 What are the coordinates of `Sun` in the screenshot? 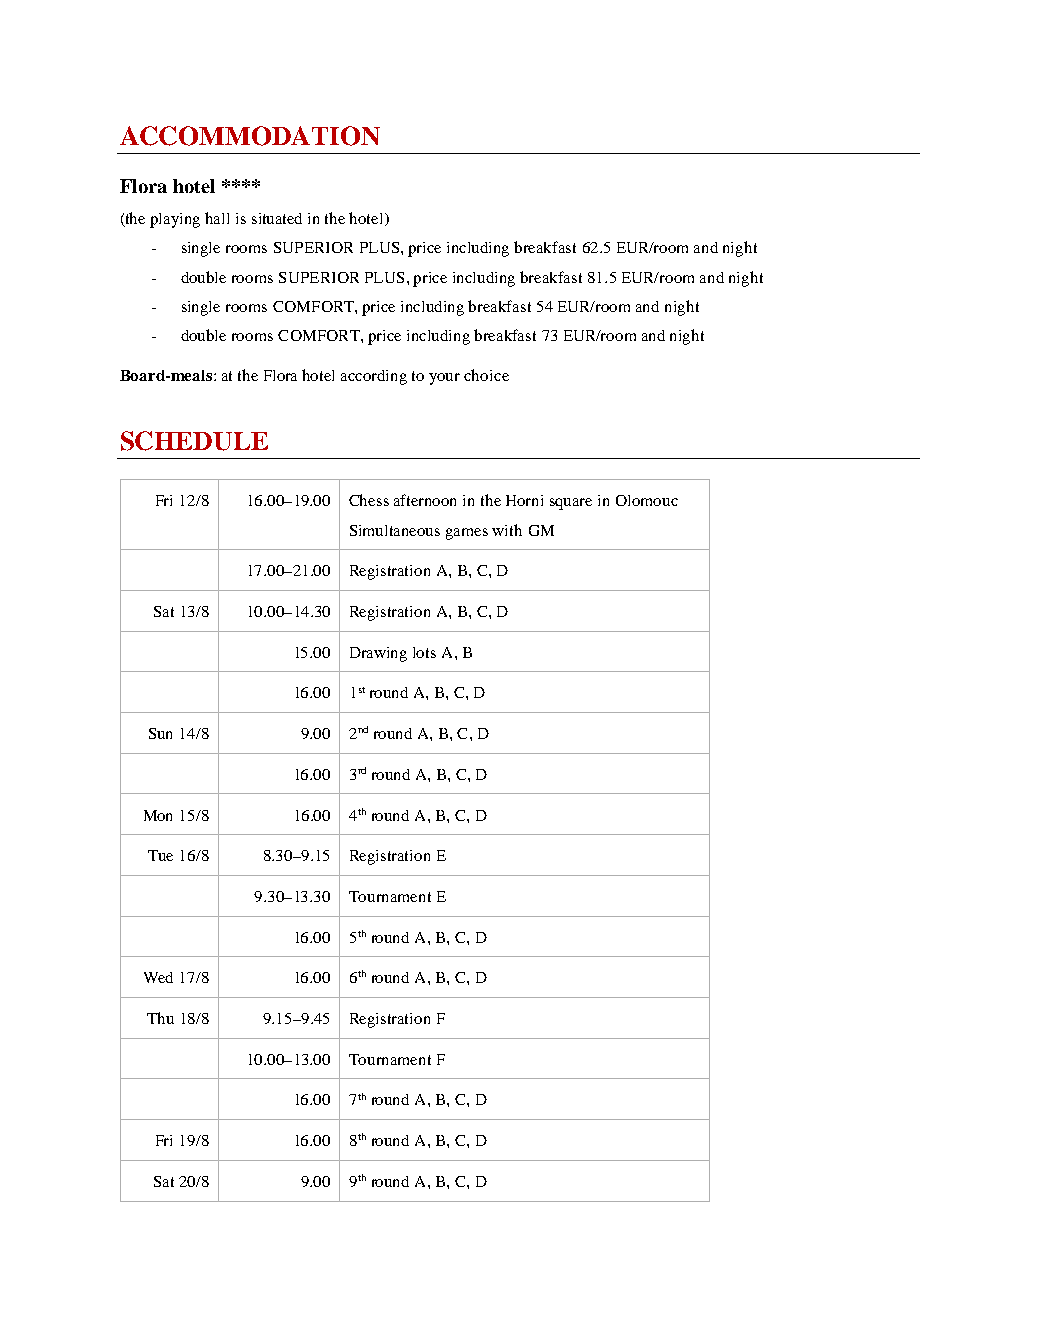 It's located at (160, 733).
